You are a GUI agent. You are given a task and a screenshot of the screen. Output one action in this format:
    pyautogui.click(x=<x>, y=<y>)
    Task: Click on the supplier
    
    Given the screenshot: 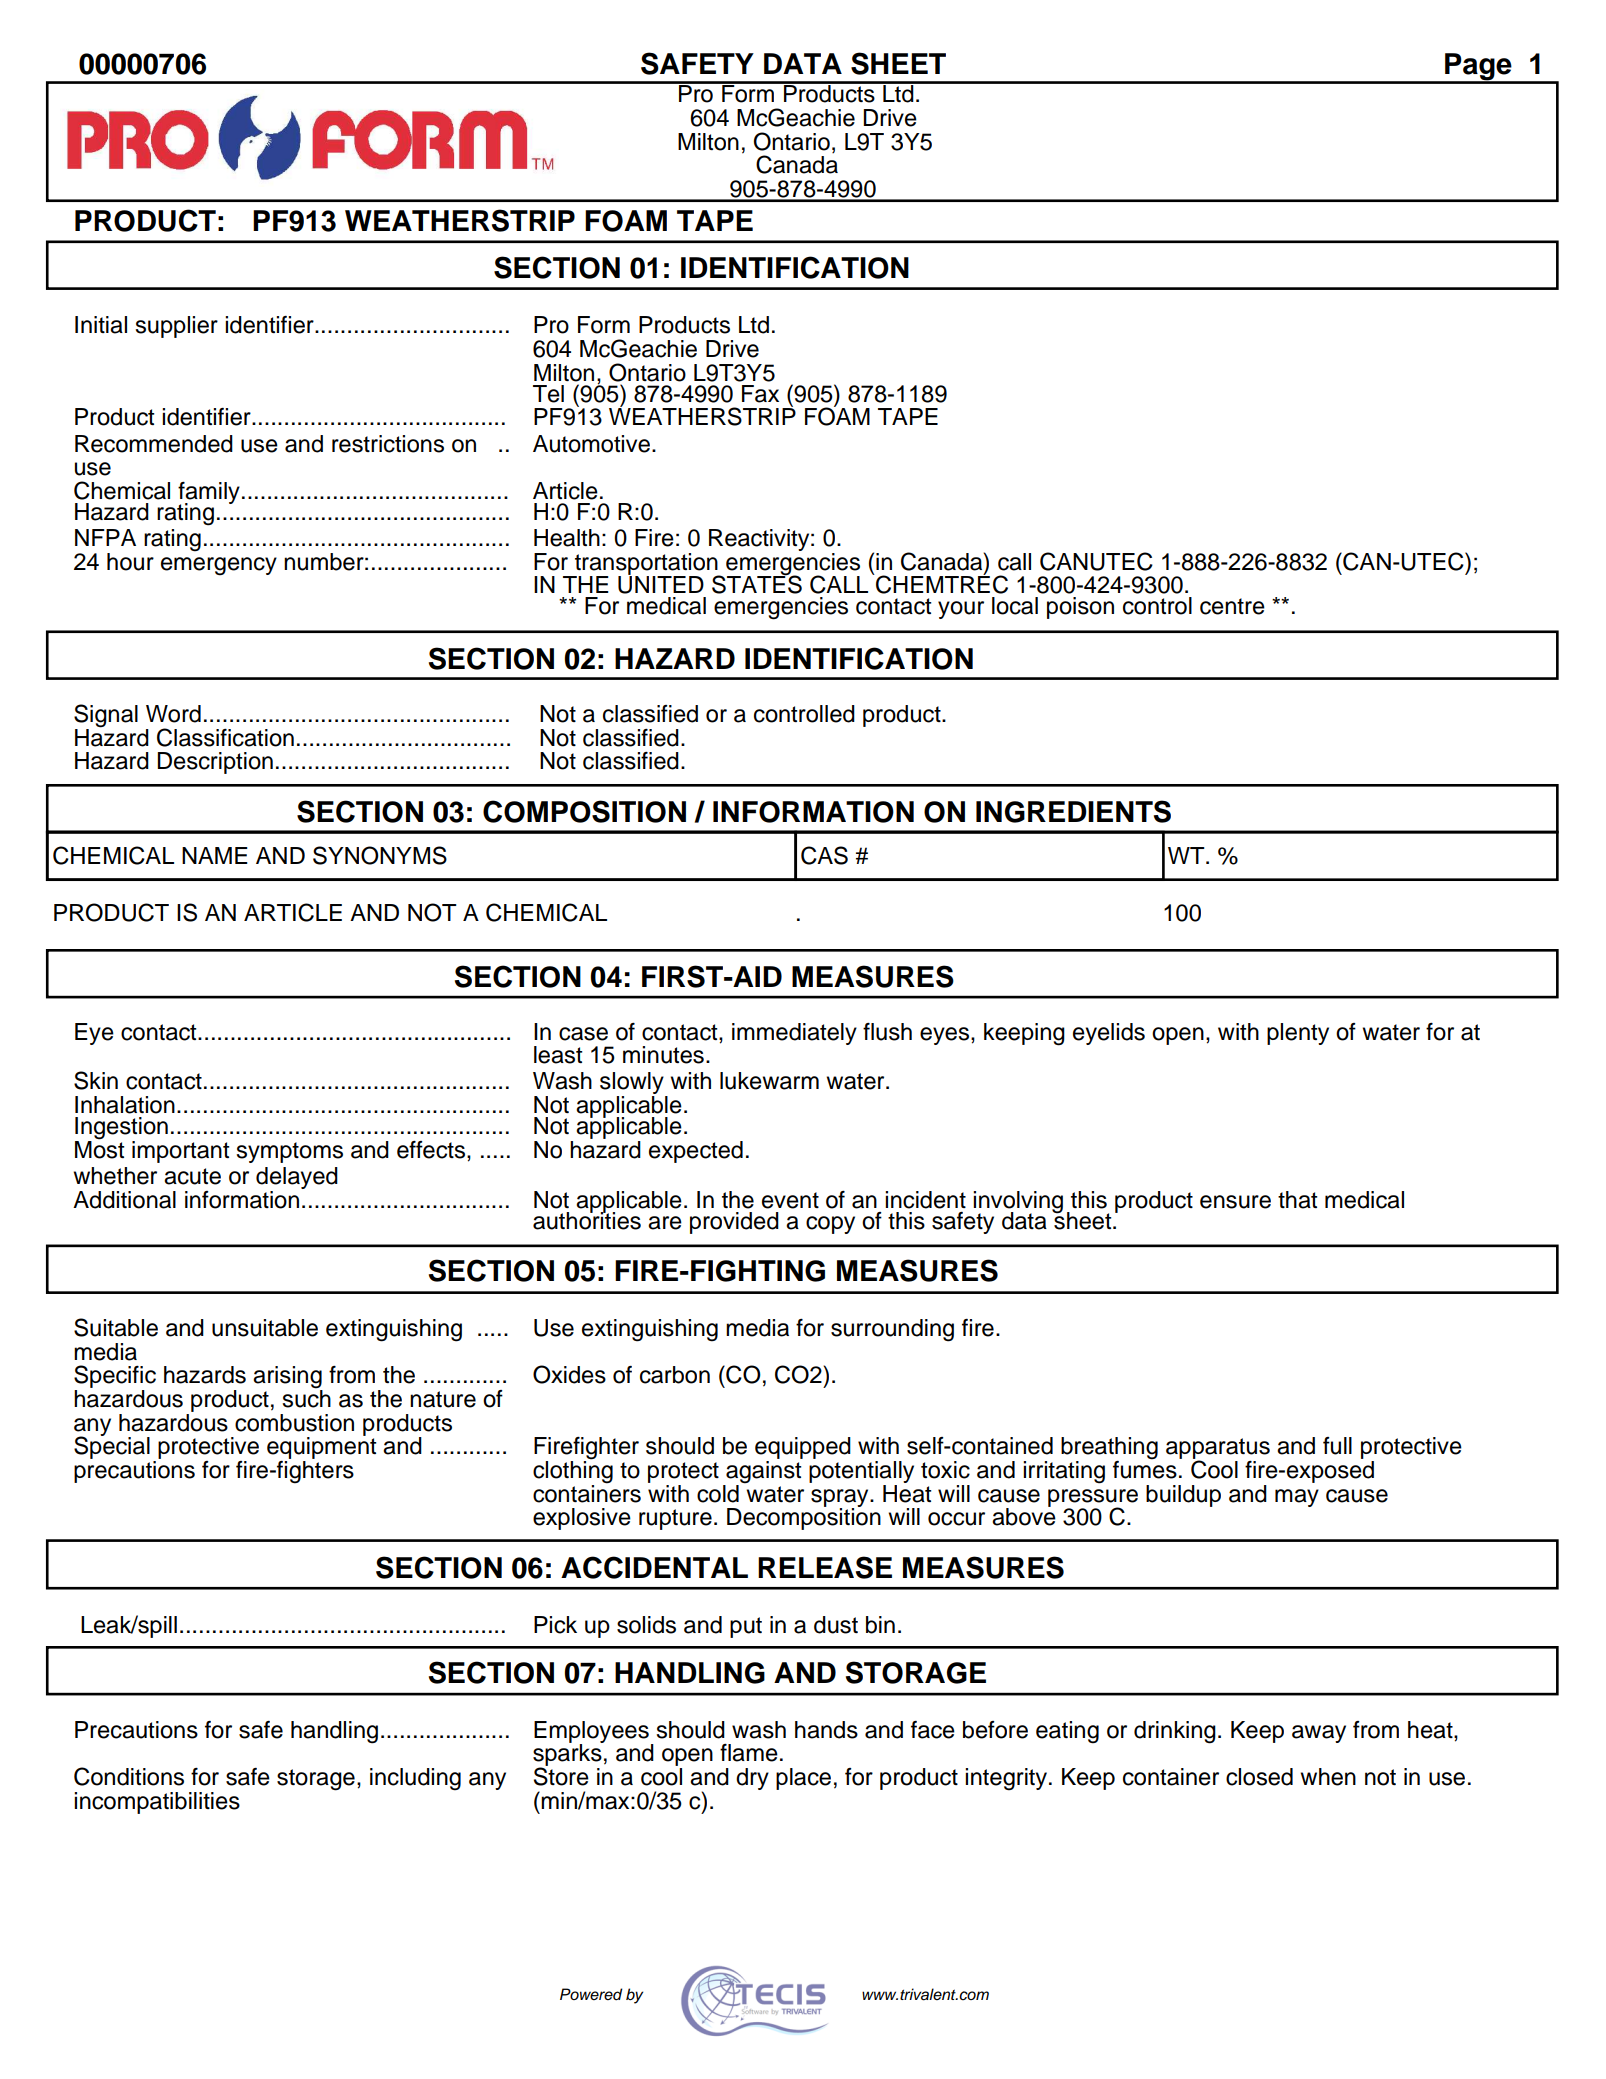 What is the action you would take?
    pyautogui.click(x=176, y=327)
